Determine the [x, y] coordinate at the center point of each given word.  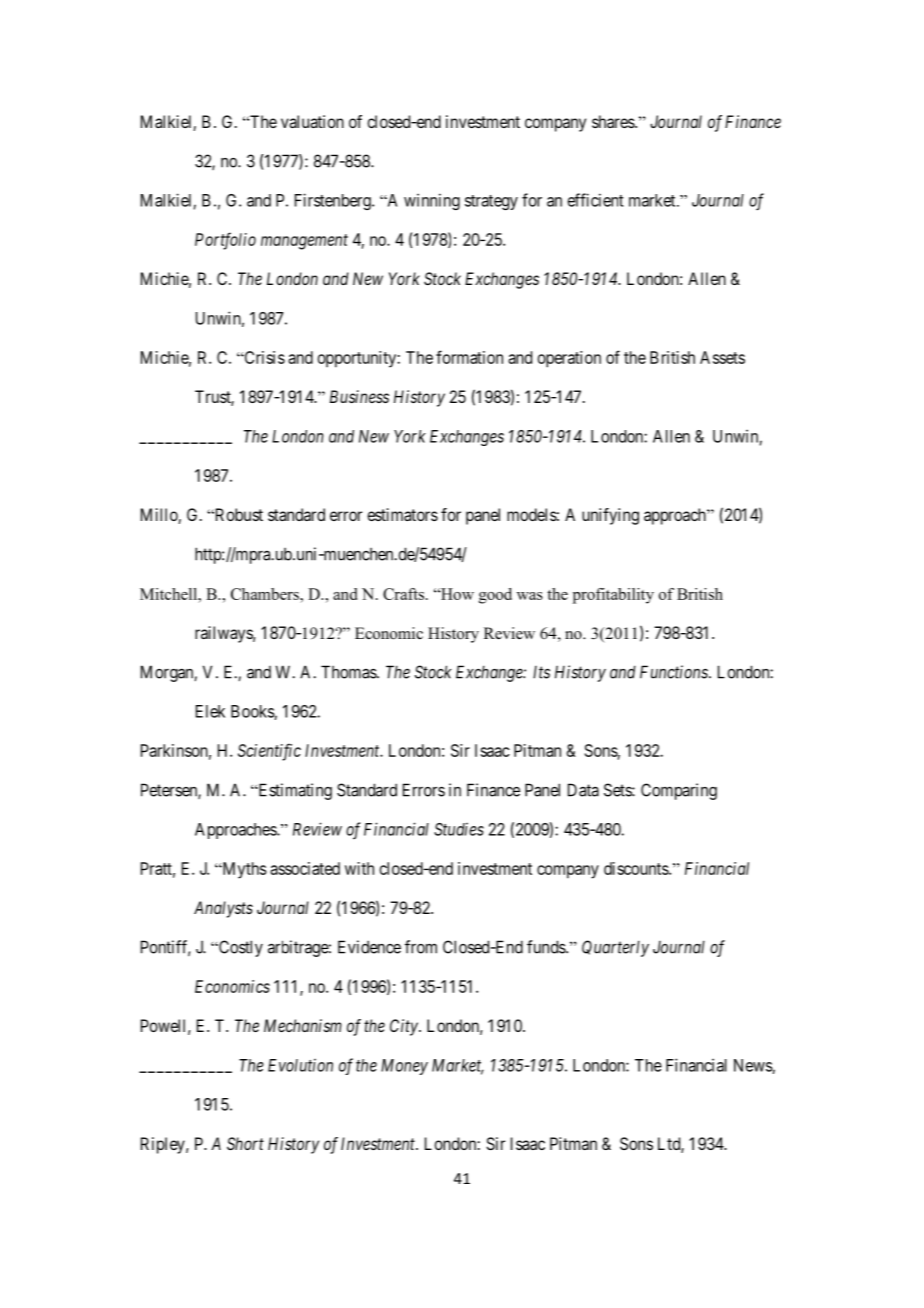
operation [569, 359]
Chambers [266, 594]
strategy [491, 202]
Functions [675, 672]
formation [469, 357]
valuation [312, 121]
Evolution [300, 1065]
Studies [459, 829]
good [495, 596]
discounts [637, 868]
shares [614, 121]
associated [305, 868]
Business [359, 396]
